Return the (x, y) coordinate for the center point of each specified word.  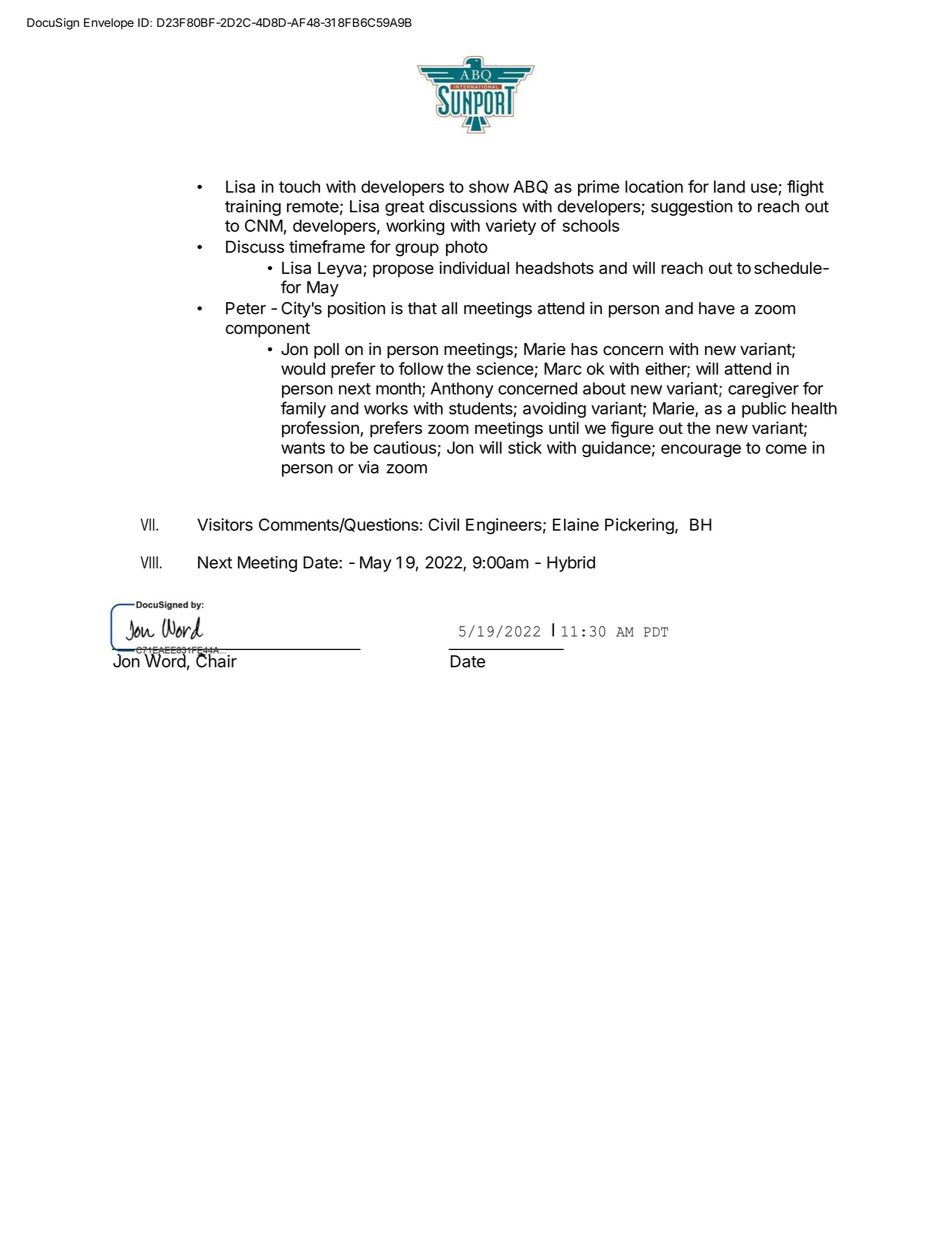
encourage (701, 451)
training (253, 208)
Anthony (462, 390)
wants (303, 448)
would (303, 368)
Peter (246, 308)
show (489, 186)
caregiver (763, 390)
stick (525, 447)
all (449, 308)
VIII (149, 562)
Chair (216, 660)
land (729, 186)
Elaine (576, 524)
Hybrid (571, 564)
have (717, 308)
